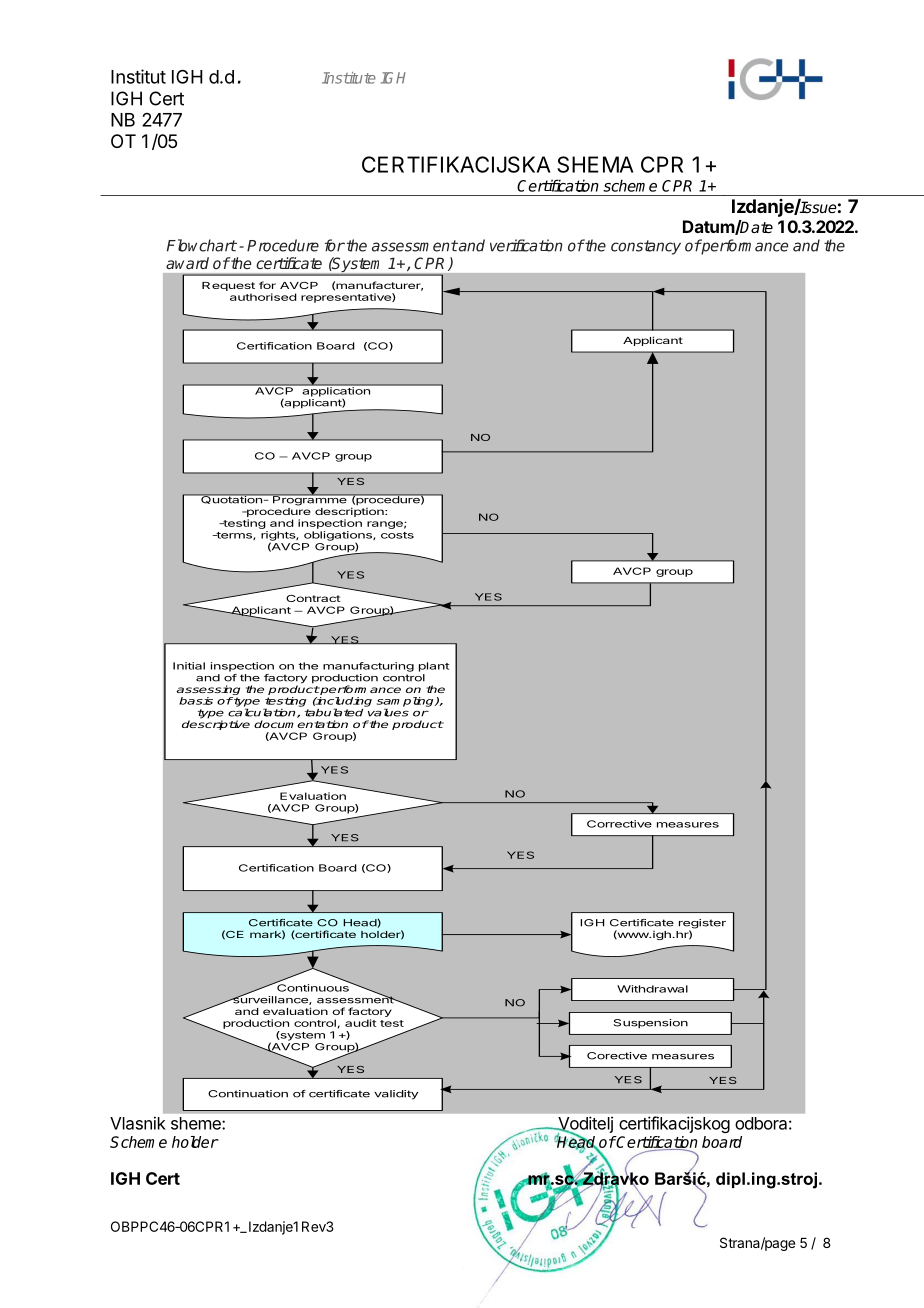 This document has height=1308, width=924. I want to click on descriptive, so click(216, 725).
